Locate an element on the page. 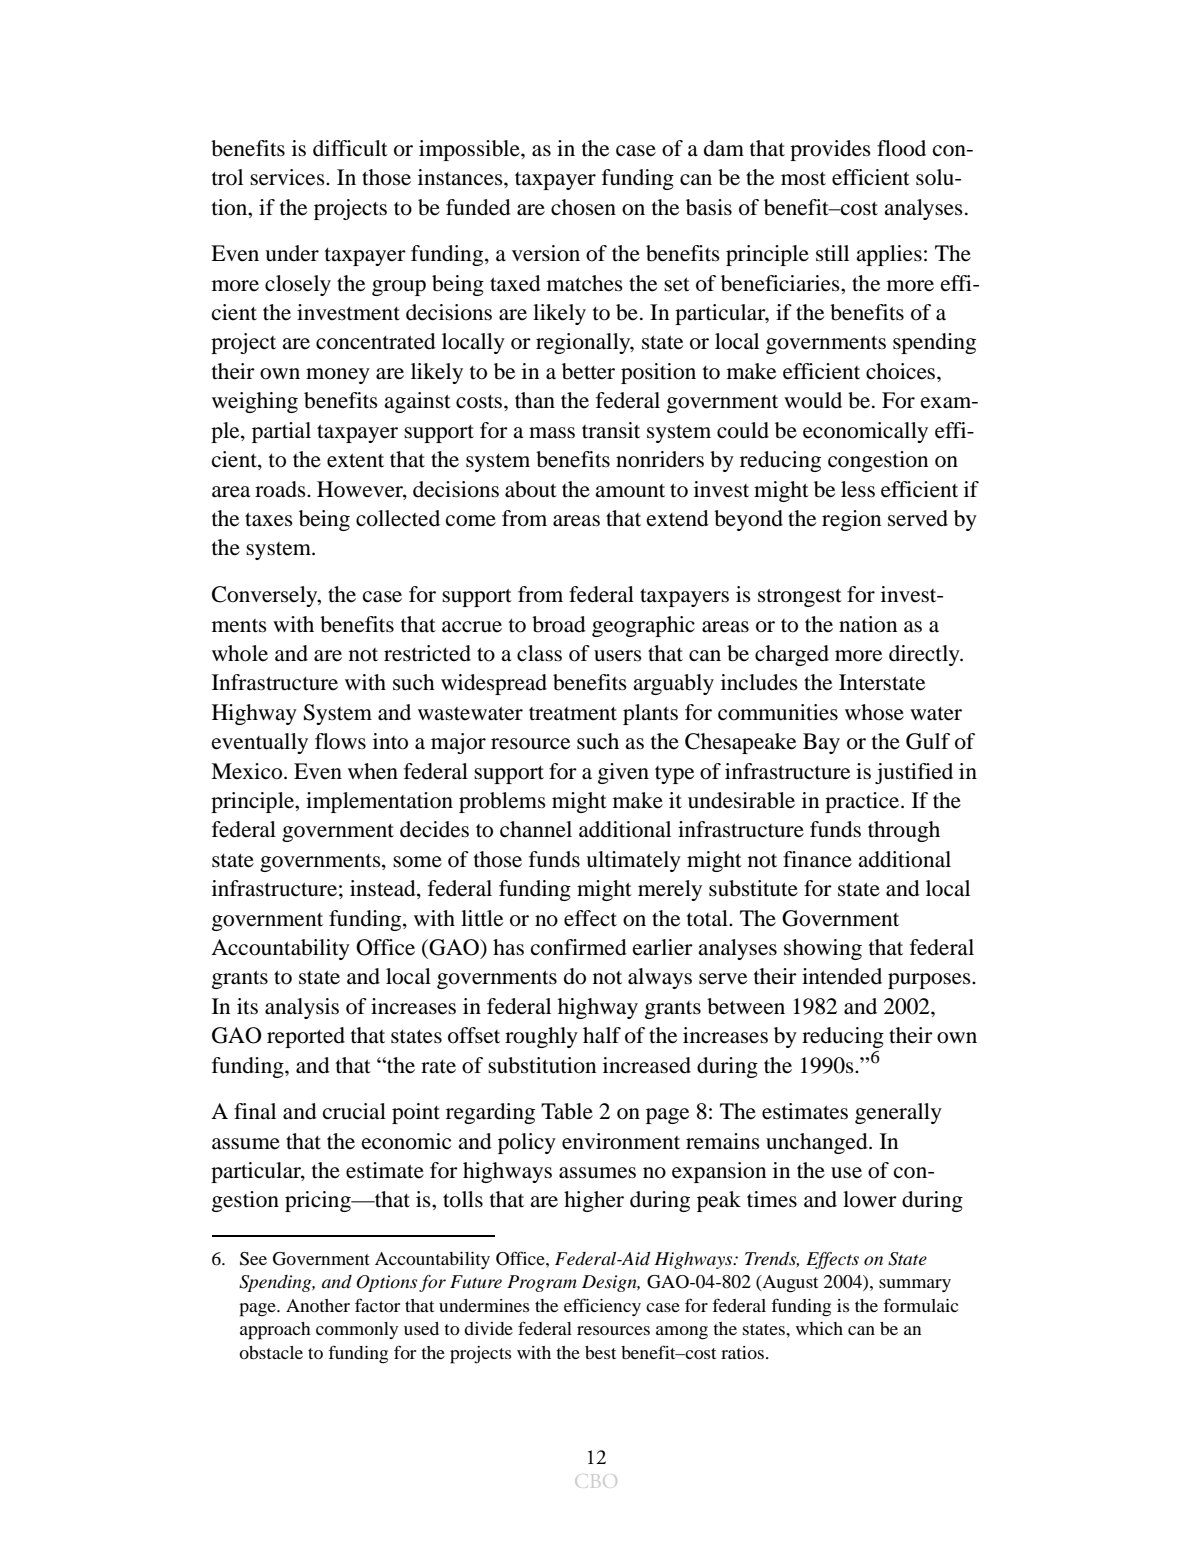  amount is located at coordinates (630, 491).
